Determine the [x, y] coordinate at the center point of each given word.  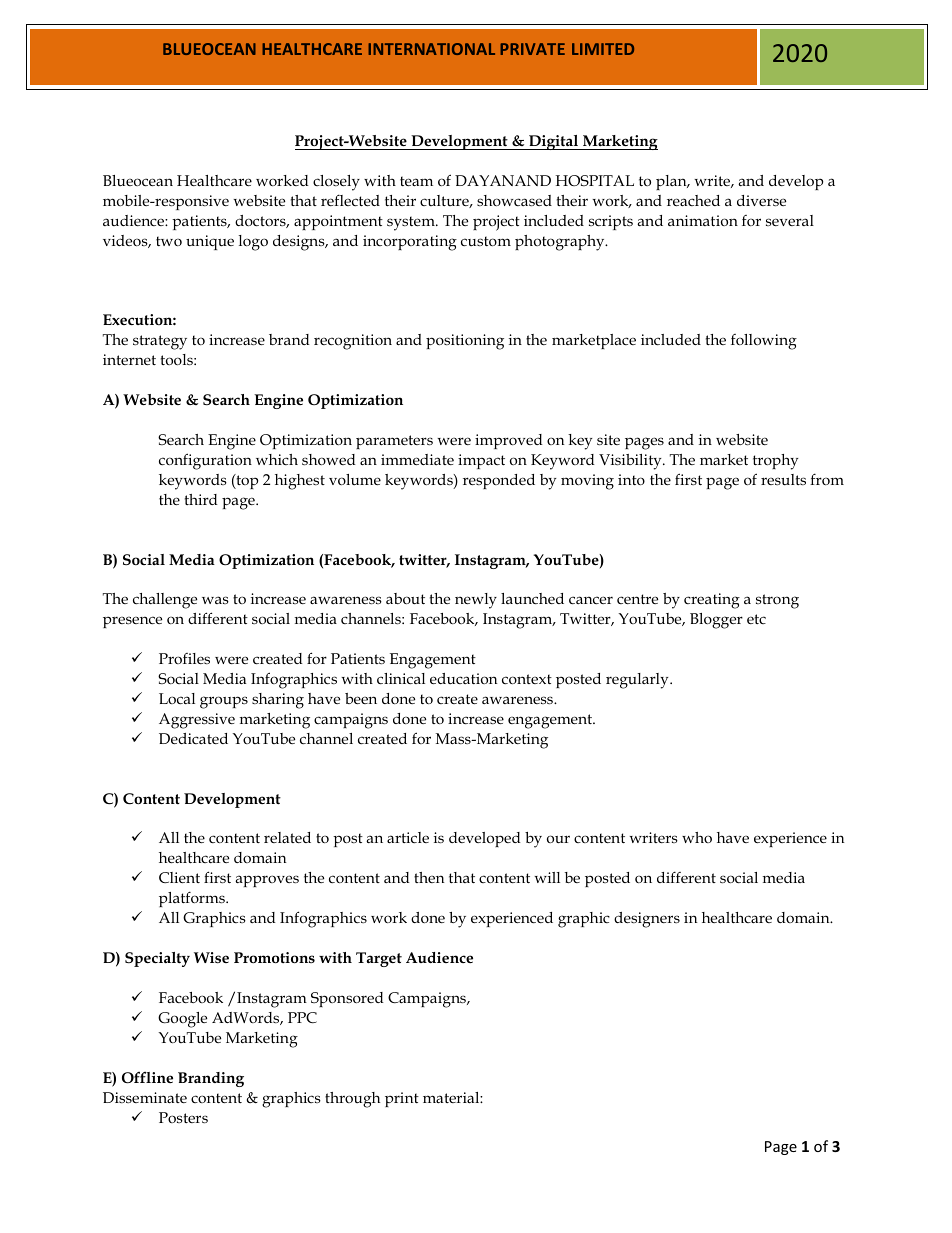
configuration [205, 461]
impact [481, 461]
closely [336, 183]
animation [703, 220]
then [429, 877]
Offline [147, 1077]
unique [210, 242]
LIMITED [603, 49]
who [697, 837]
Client [179, 877]
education [463, 678]
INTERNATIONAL [431, 49]
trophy [775, 462]
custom [486, 241]
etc [756, 619]
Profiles [184, 658]
